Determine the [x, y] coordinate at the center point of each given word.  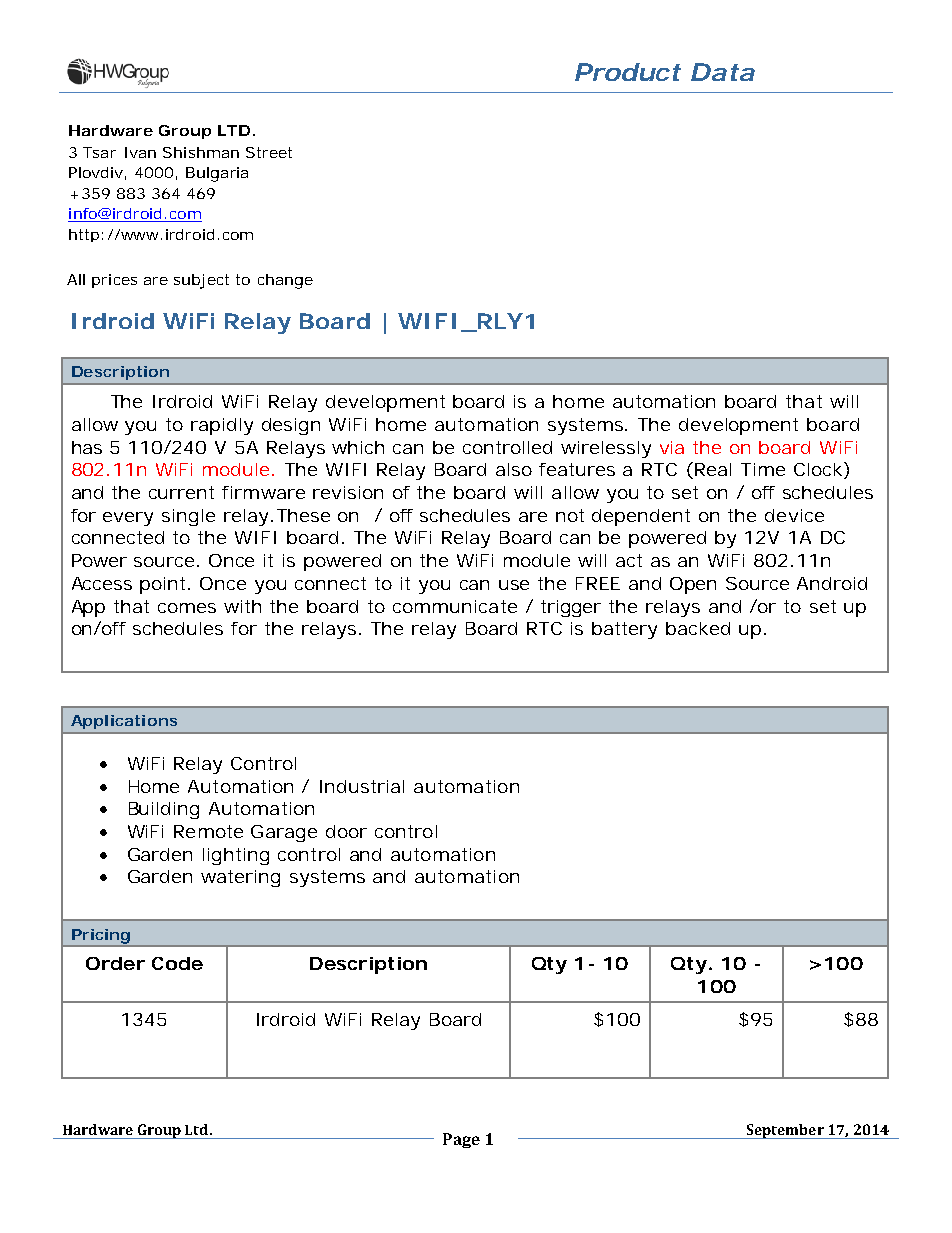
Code [177, 963]
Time [763, 469]
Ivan [140, 152]
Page [461, 1140]
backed [698, 628]
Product [628, 72]
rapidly [222, 426]
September [785, 1131]
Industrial [362, 786]
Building [164, 810]
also [514, 469]
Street [269, 152]
